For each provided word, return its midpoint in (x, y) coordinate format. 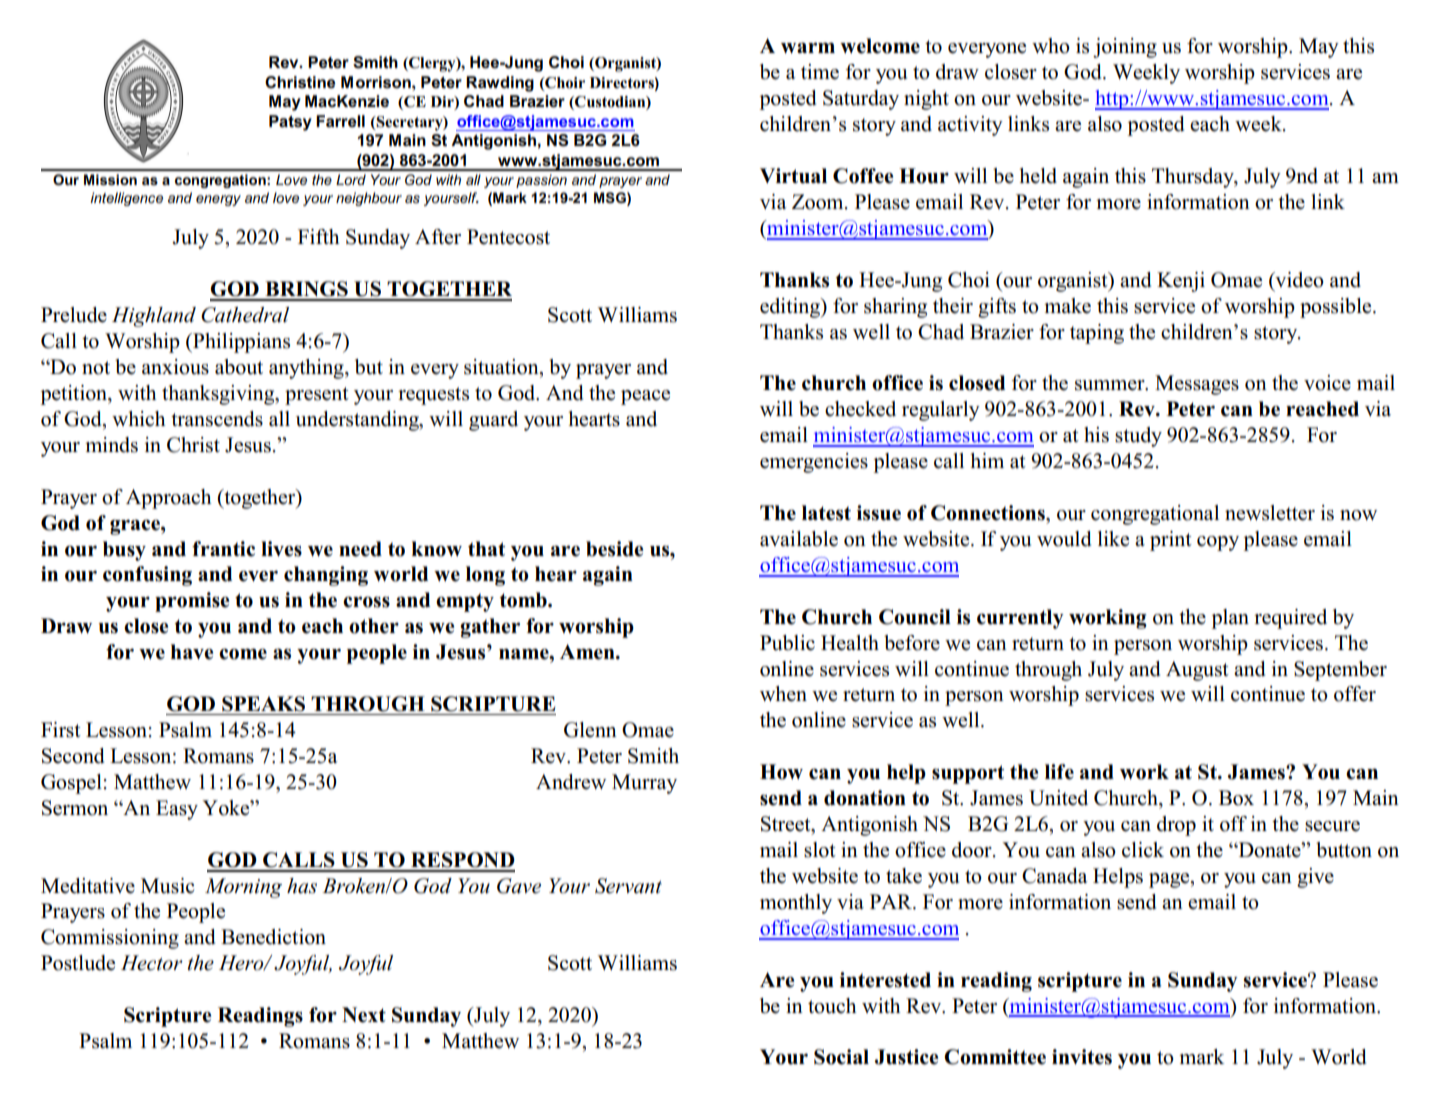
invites (1082, 1057)
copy (1218, 543)
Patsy (290, 123)
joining (1125, 48)
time (820, 72)
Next (364, 1015)
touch (832, 1006)
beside (614, 549)
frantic (223, 549)
